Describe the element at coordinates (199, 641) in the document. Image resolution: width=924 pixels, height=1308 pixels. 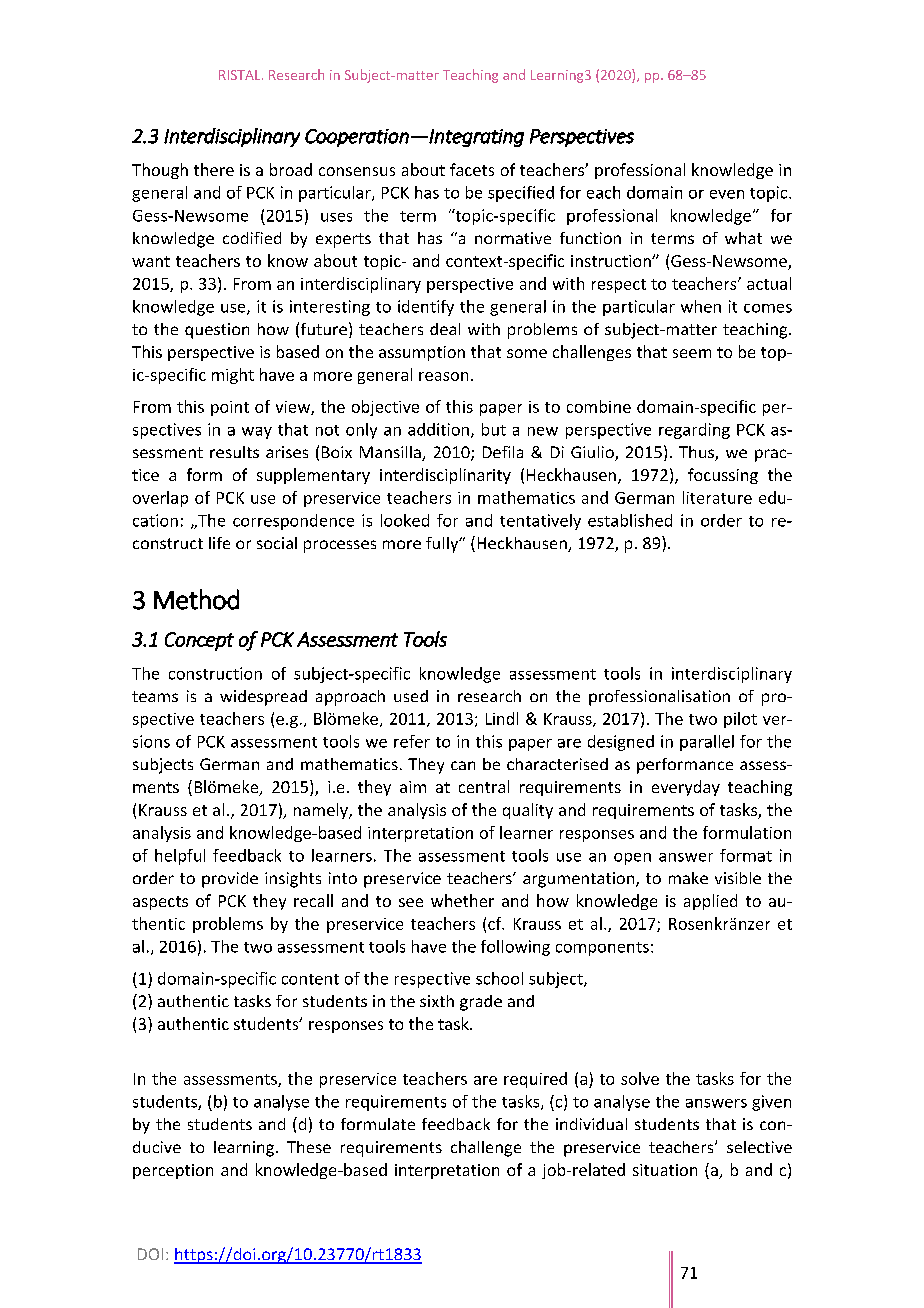
I see `Concept` at that location.
